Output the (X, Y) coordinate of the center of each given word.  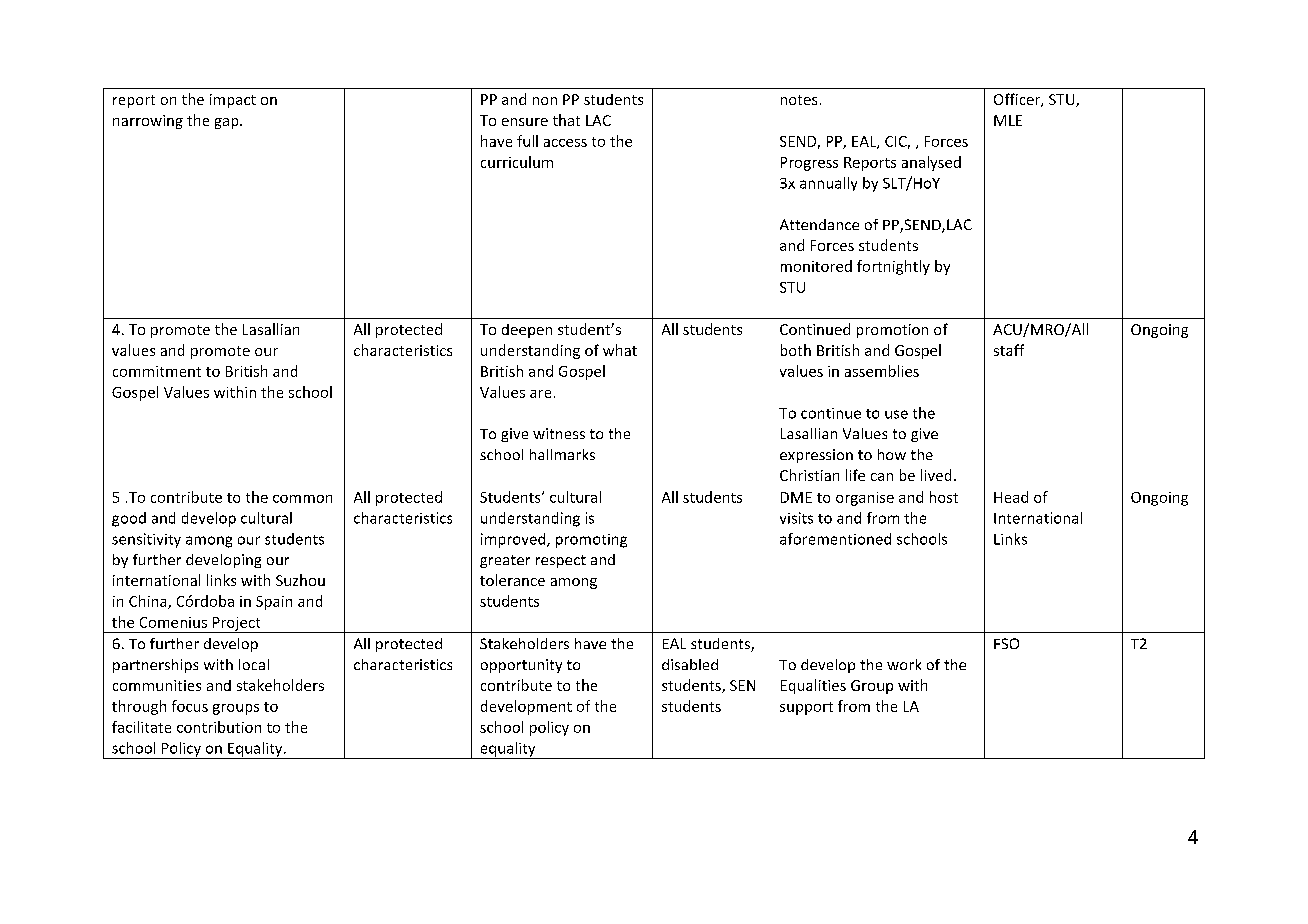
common (302, 499)
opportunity (521, 666)
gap (228, 123)
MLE (1008, 120)
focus (190, 706)
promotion (892, 331)
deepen (527, 331)
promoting (591, 541)
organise (865, 499)
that (566, 120)
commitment (157, 371)
